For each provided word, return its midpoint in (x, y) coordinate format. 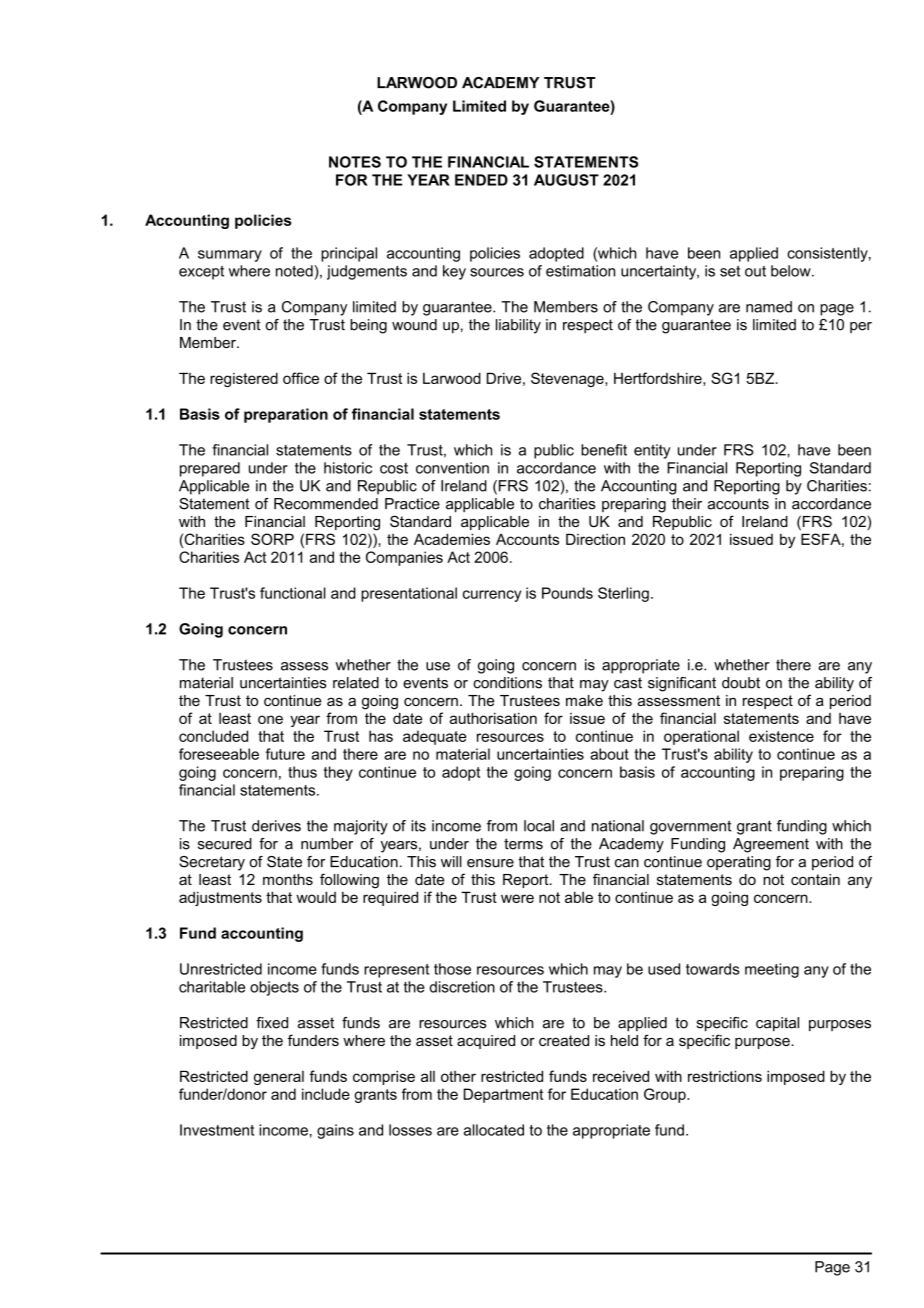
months (288, 879)
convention (452, 468)
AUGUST (566, 180)
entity (652, 451)
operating (739, 863)
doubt (741, 683)
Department (503, 1095)
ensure (490, 863)
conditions (507, 683)
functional (293, 593)
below (792, 271)
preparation (286, 415)
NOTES (355, 162)
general (279, 1078)
